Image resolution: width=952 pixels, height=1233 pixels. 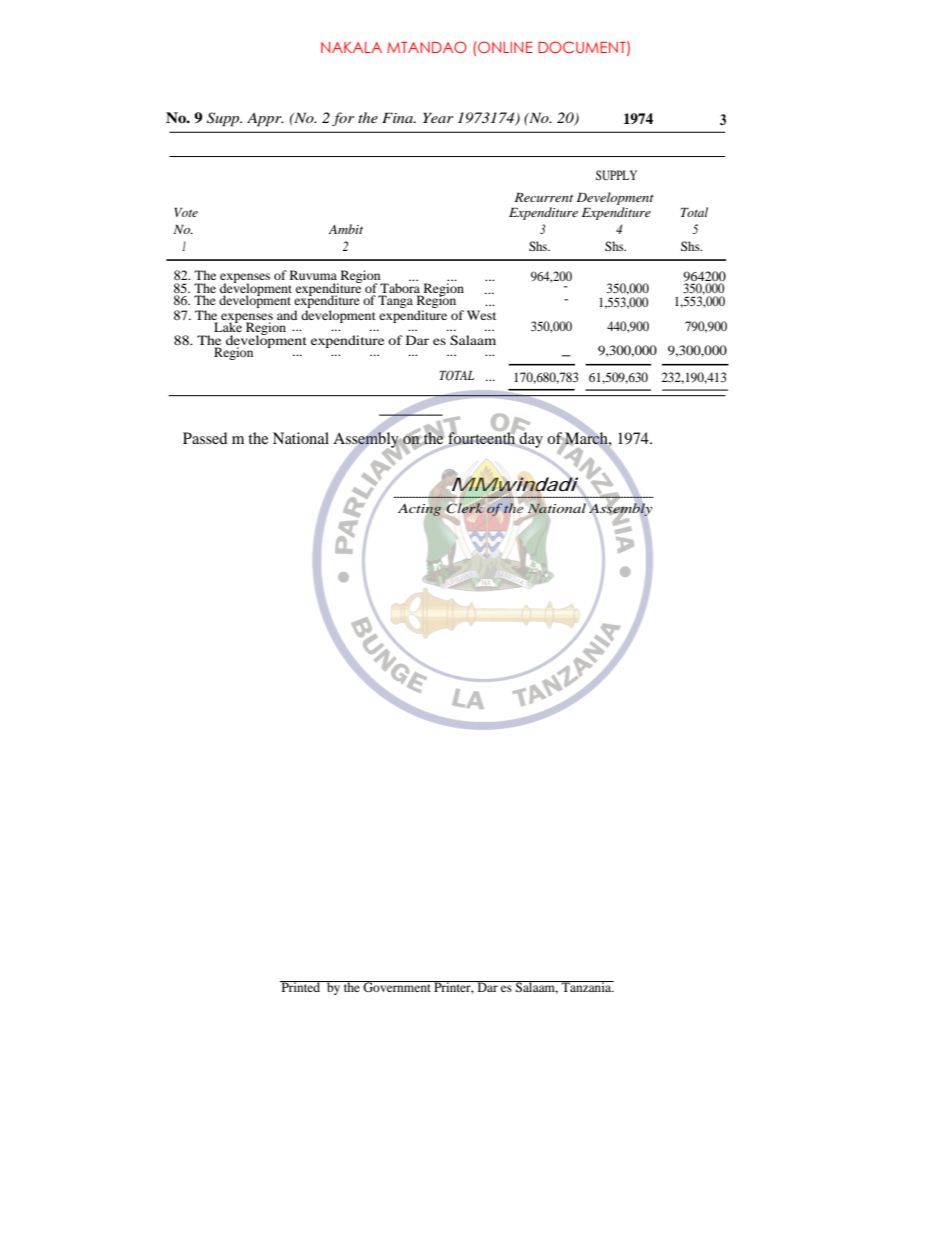 I want to click on Recurrent, so click(x=544, y=197).
